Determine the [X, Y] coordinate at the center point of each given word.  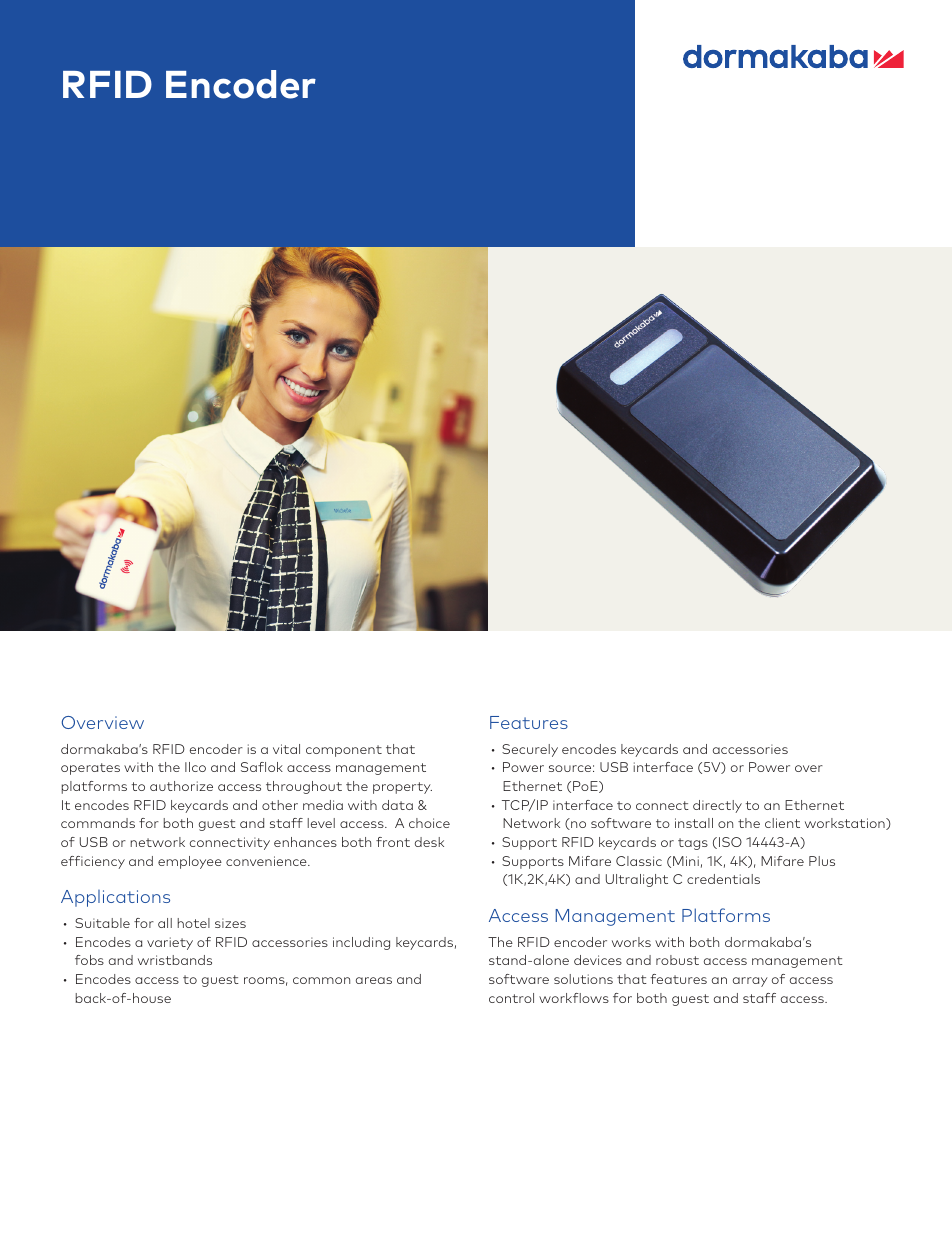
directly [717, 806]
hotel [194, 923]
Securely [530, 750]
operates [90, 769]
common [321, 980]
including [361, 943]
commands [98, 823]
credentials [723, 879]
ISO [730, 842]
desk [429, 842]
